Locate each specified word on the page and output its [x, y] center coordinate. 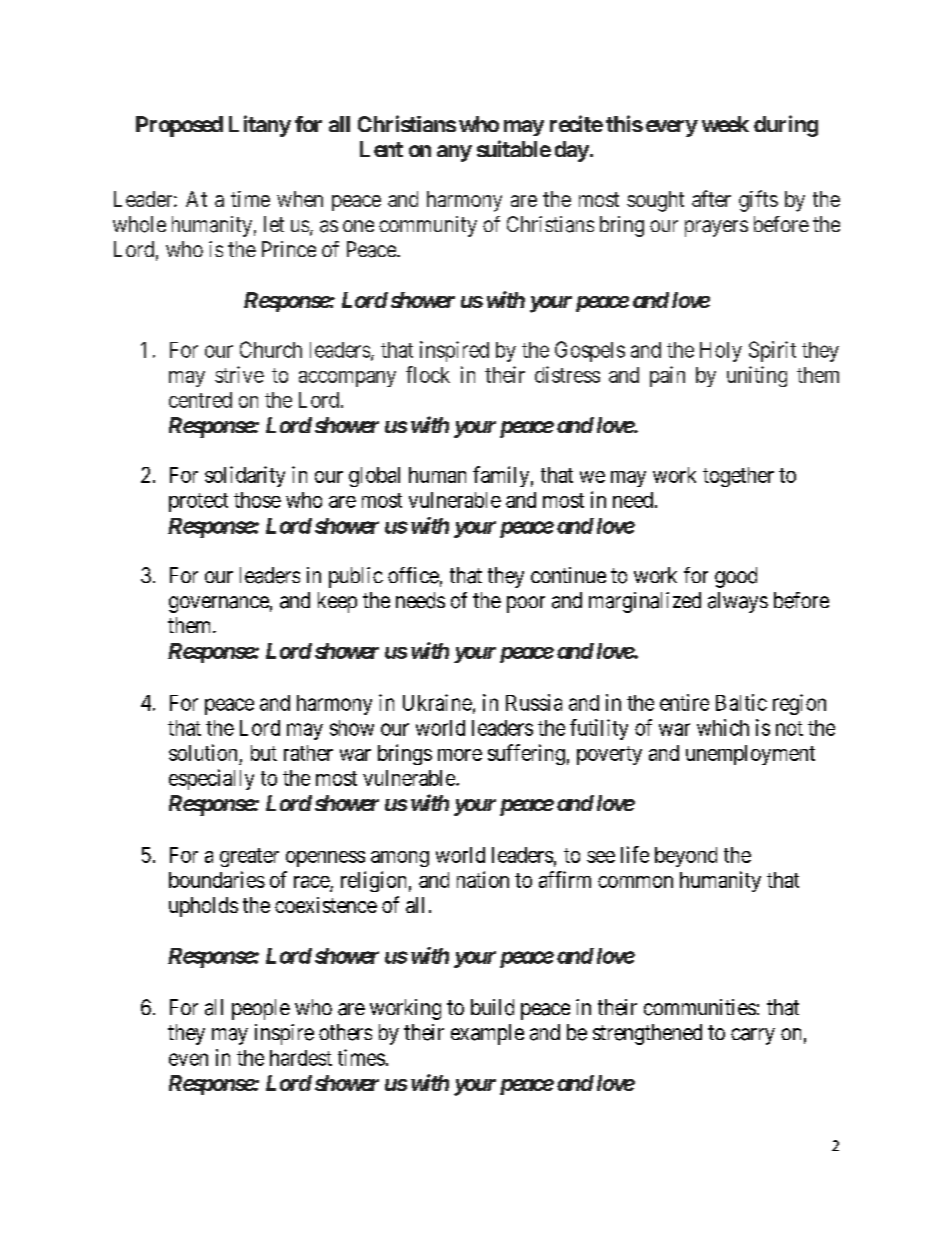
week [725, 124]
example [487, 1034]
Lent [381, 149]
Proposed [179, 126]
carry [753, 1036]
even [188, 1059]
